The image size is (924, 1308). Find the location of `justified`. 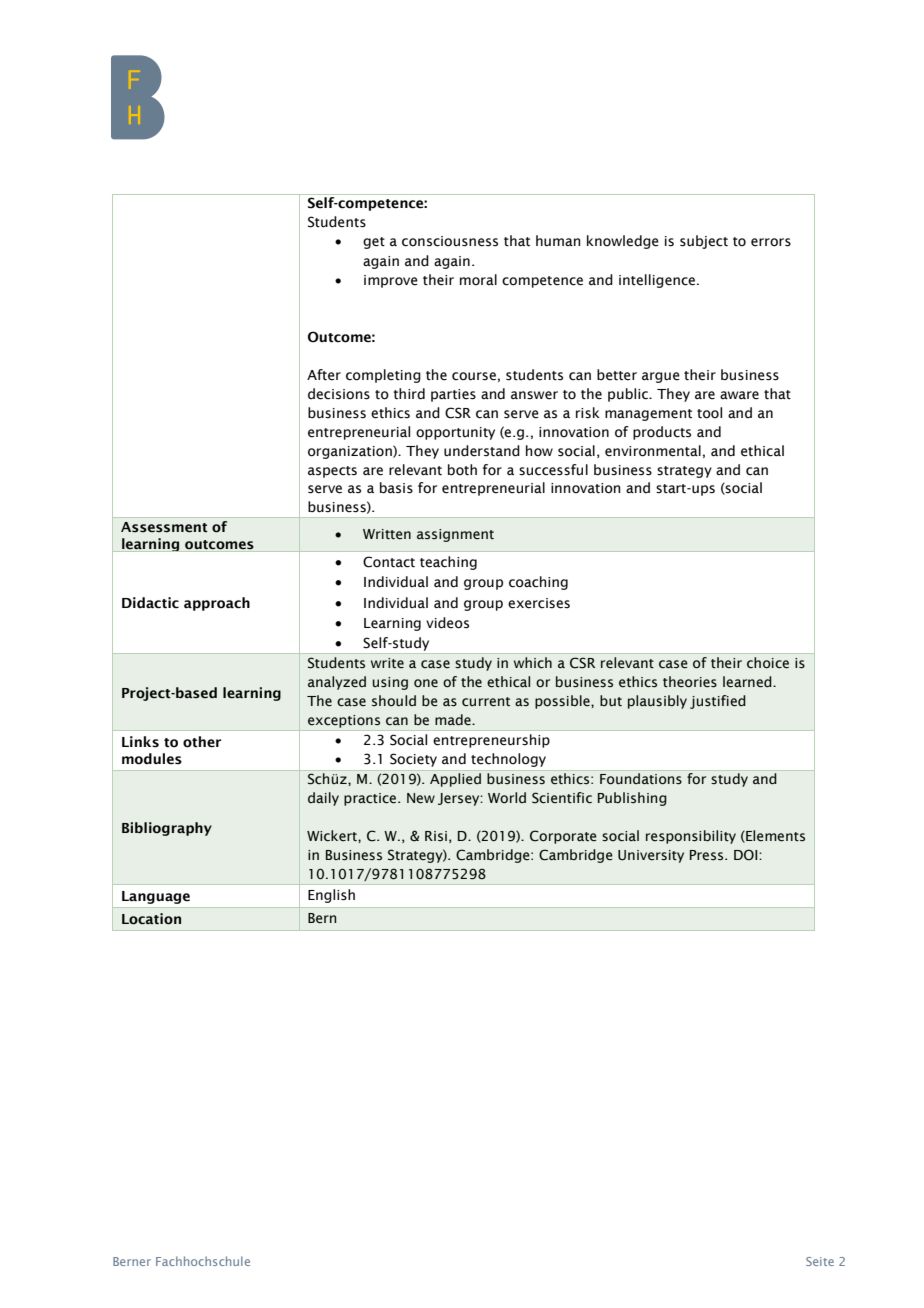

justified is located at coordinates (718, 702).
